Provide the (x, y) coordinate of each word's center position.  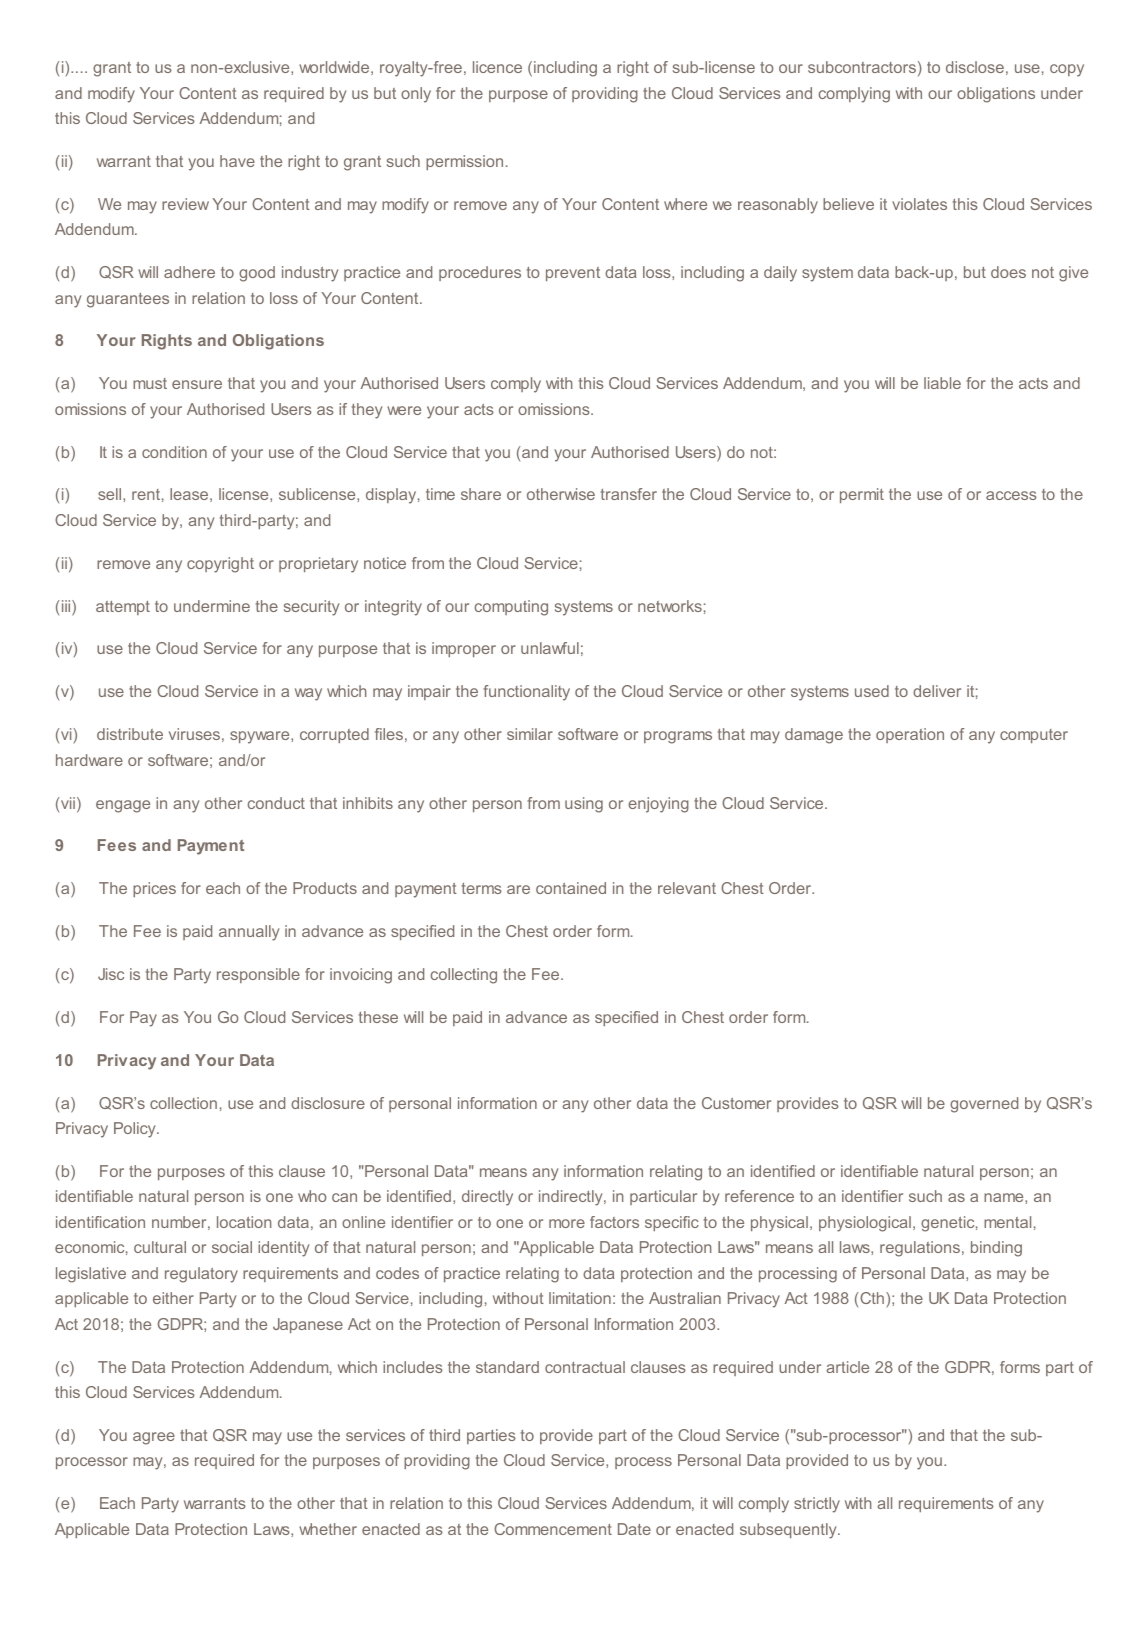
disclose (975, 67)
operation (910, 735)
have (237, 161)
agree (154, 1438)
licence (497, 67)
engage (123, 806)
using (584, 805)
